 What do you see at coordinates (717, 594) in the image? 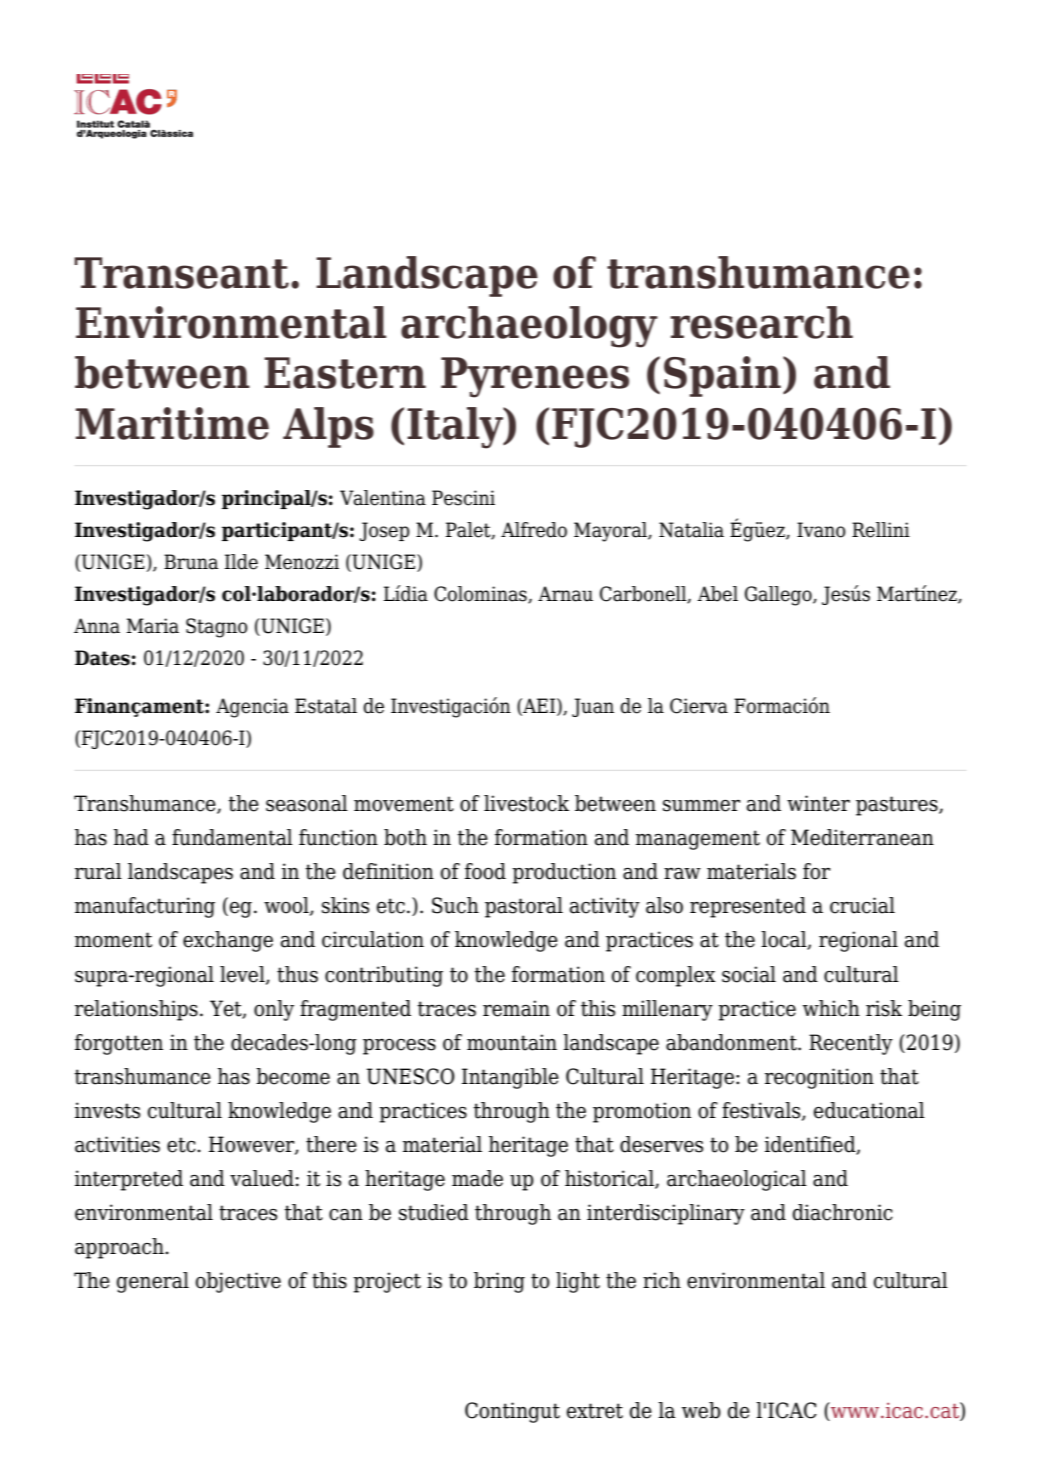
I see `Abel` at bounding box center [717, 594].
